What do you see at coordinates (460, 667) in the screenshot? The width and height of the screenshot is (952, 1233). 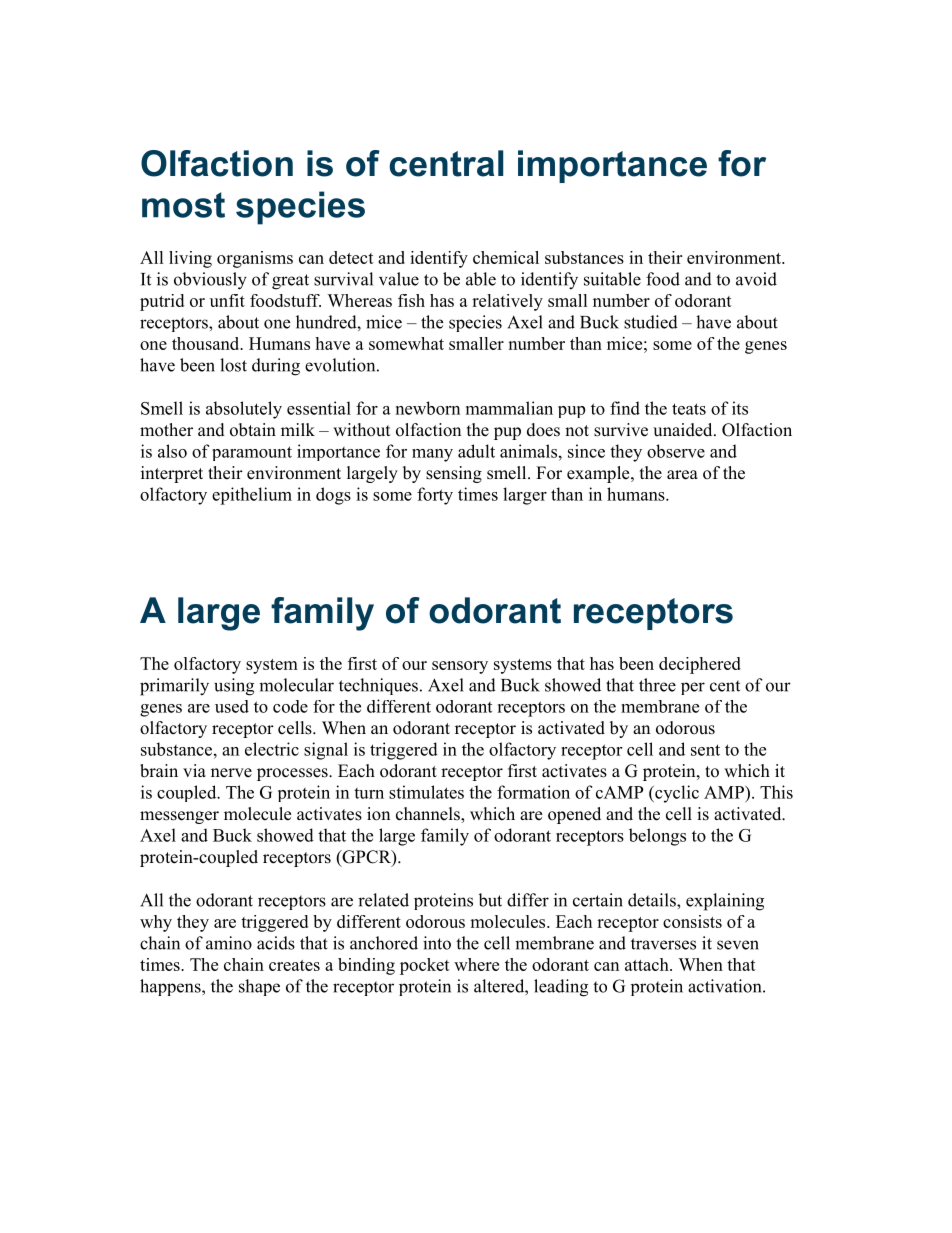 I see `sensory` at bounding box center [460, 667].
